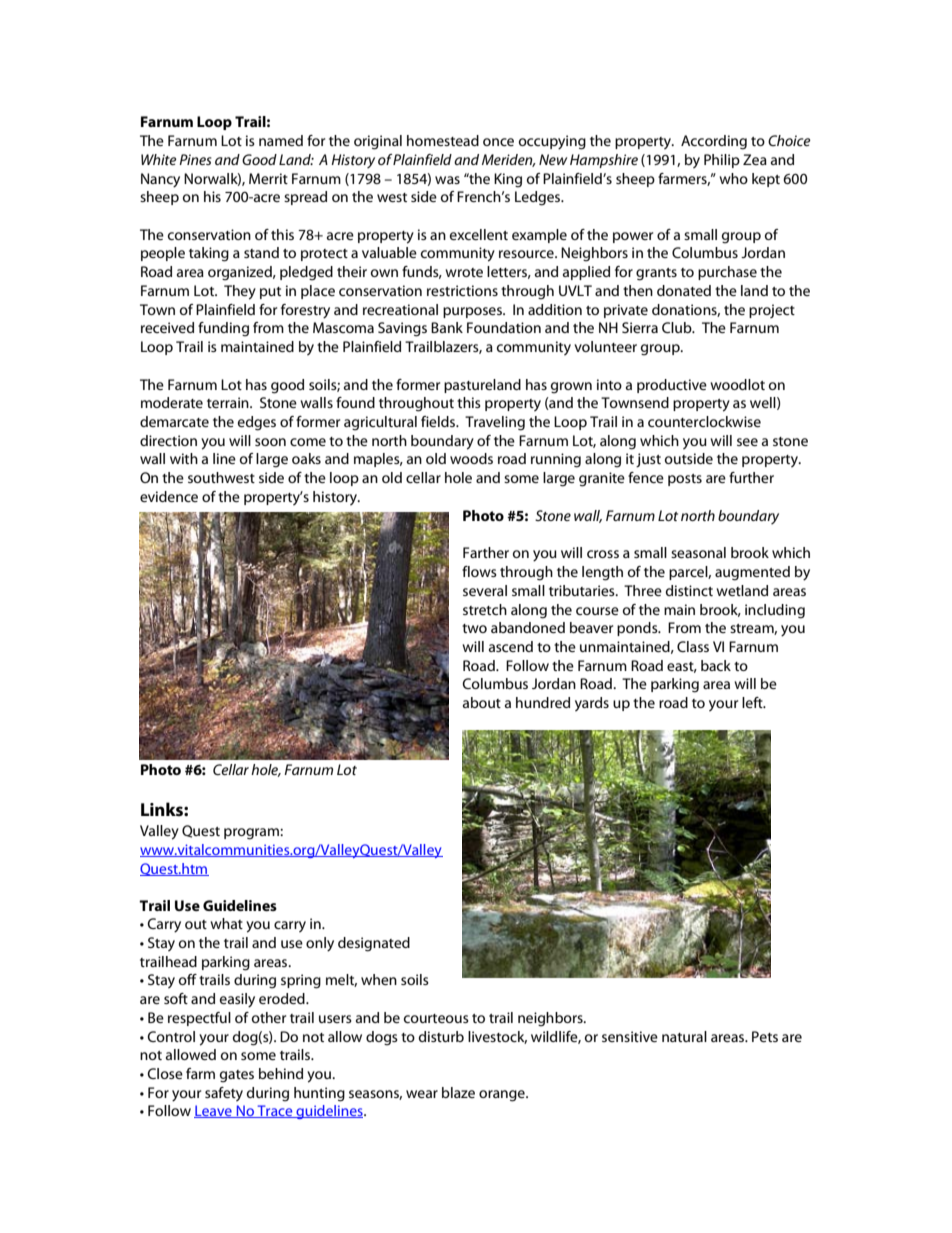  What do you see at coordinates (237, 1076) in the screenshot?
I see `gates` at bounding box center [237, 1076].
